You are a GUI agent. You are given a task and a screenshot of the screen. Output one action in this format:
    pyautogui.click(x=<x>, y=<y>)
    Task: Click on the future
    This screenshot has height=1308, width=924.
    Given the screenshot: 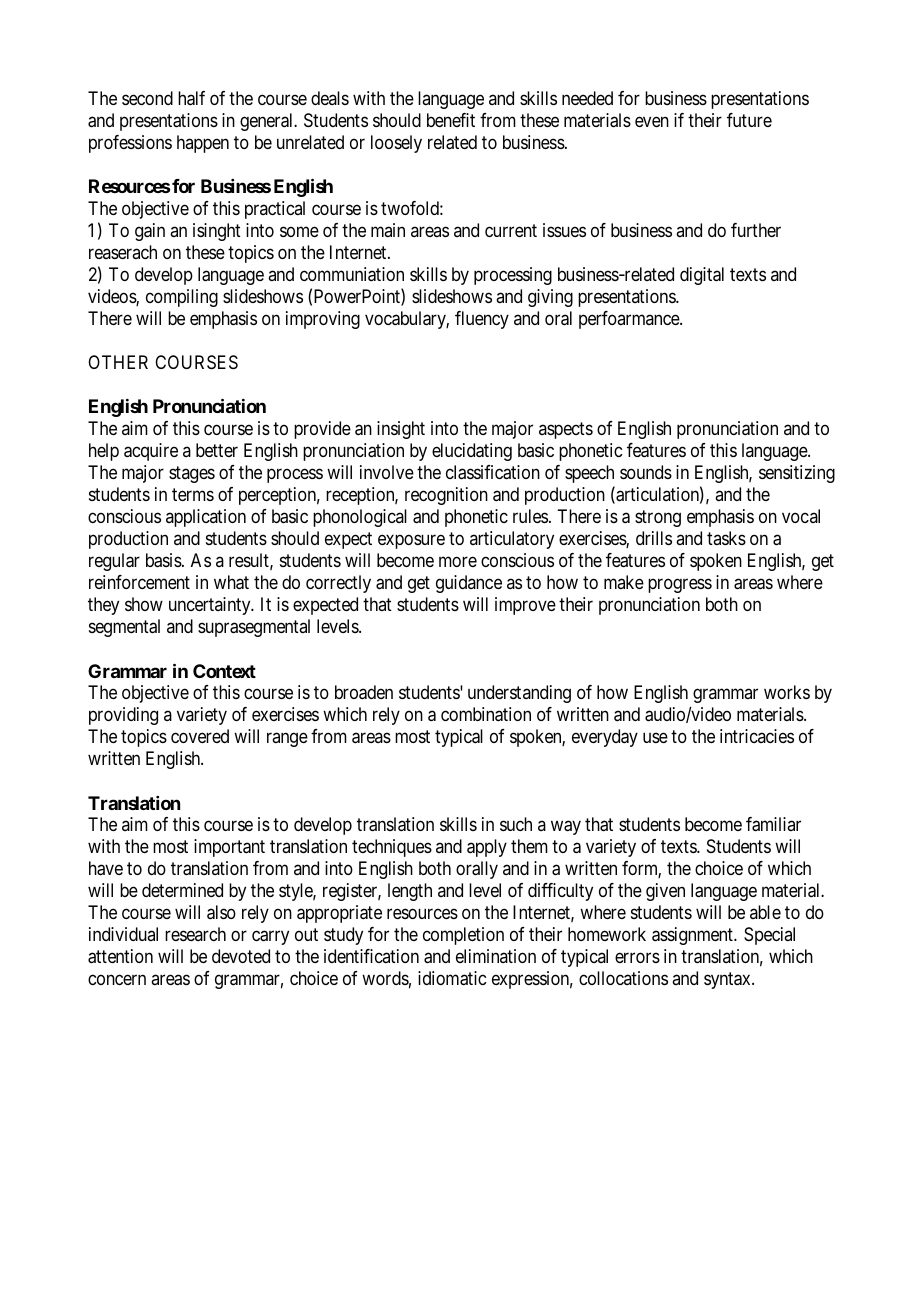 What is the action you would take?
    pyautogui.click(x=749, y=120)
